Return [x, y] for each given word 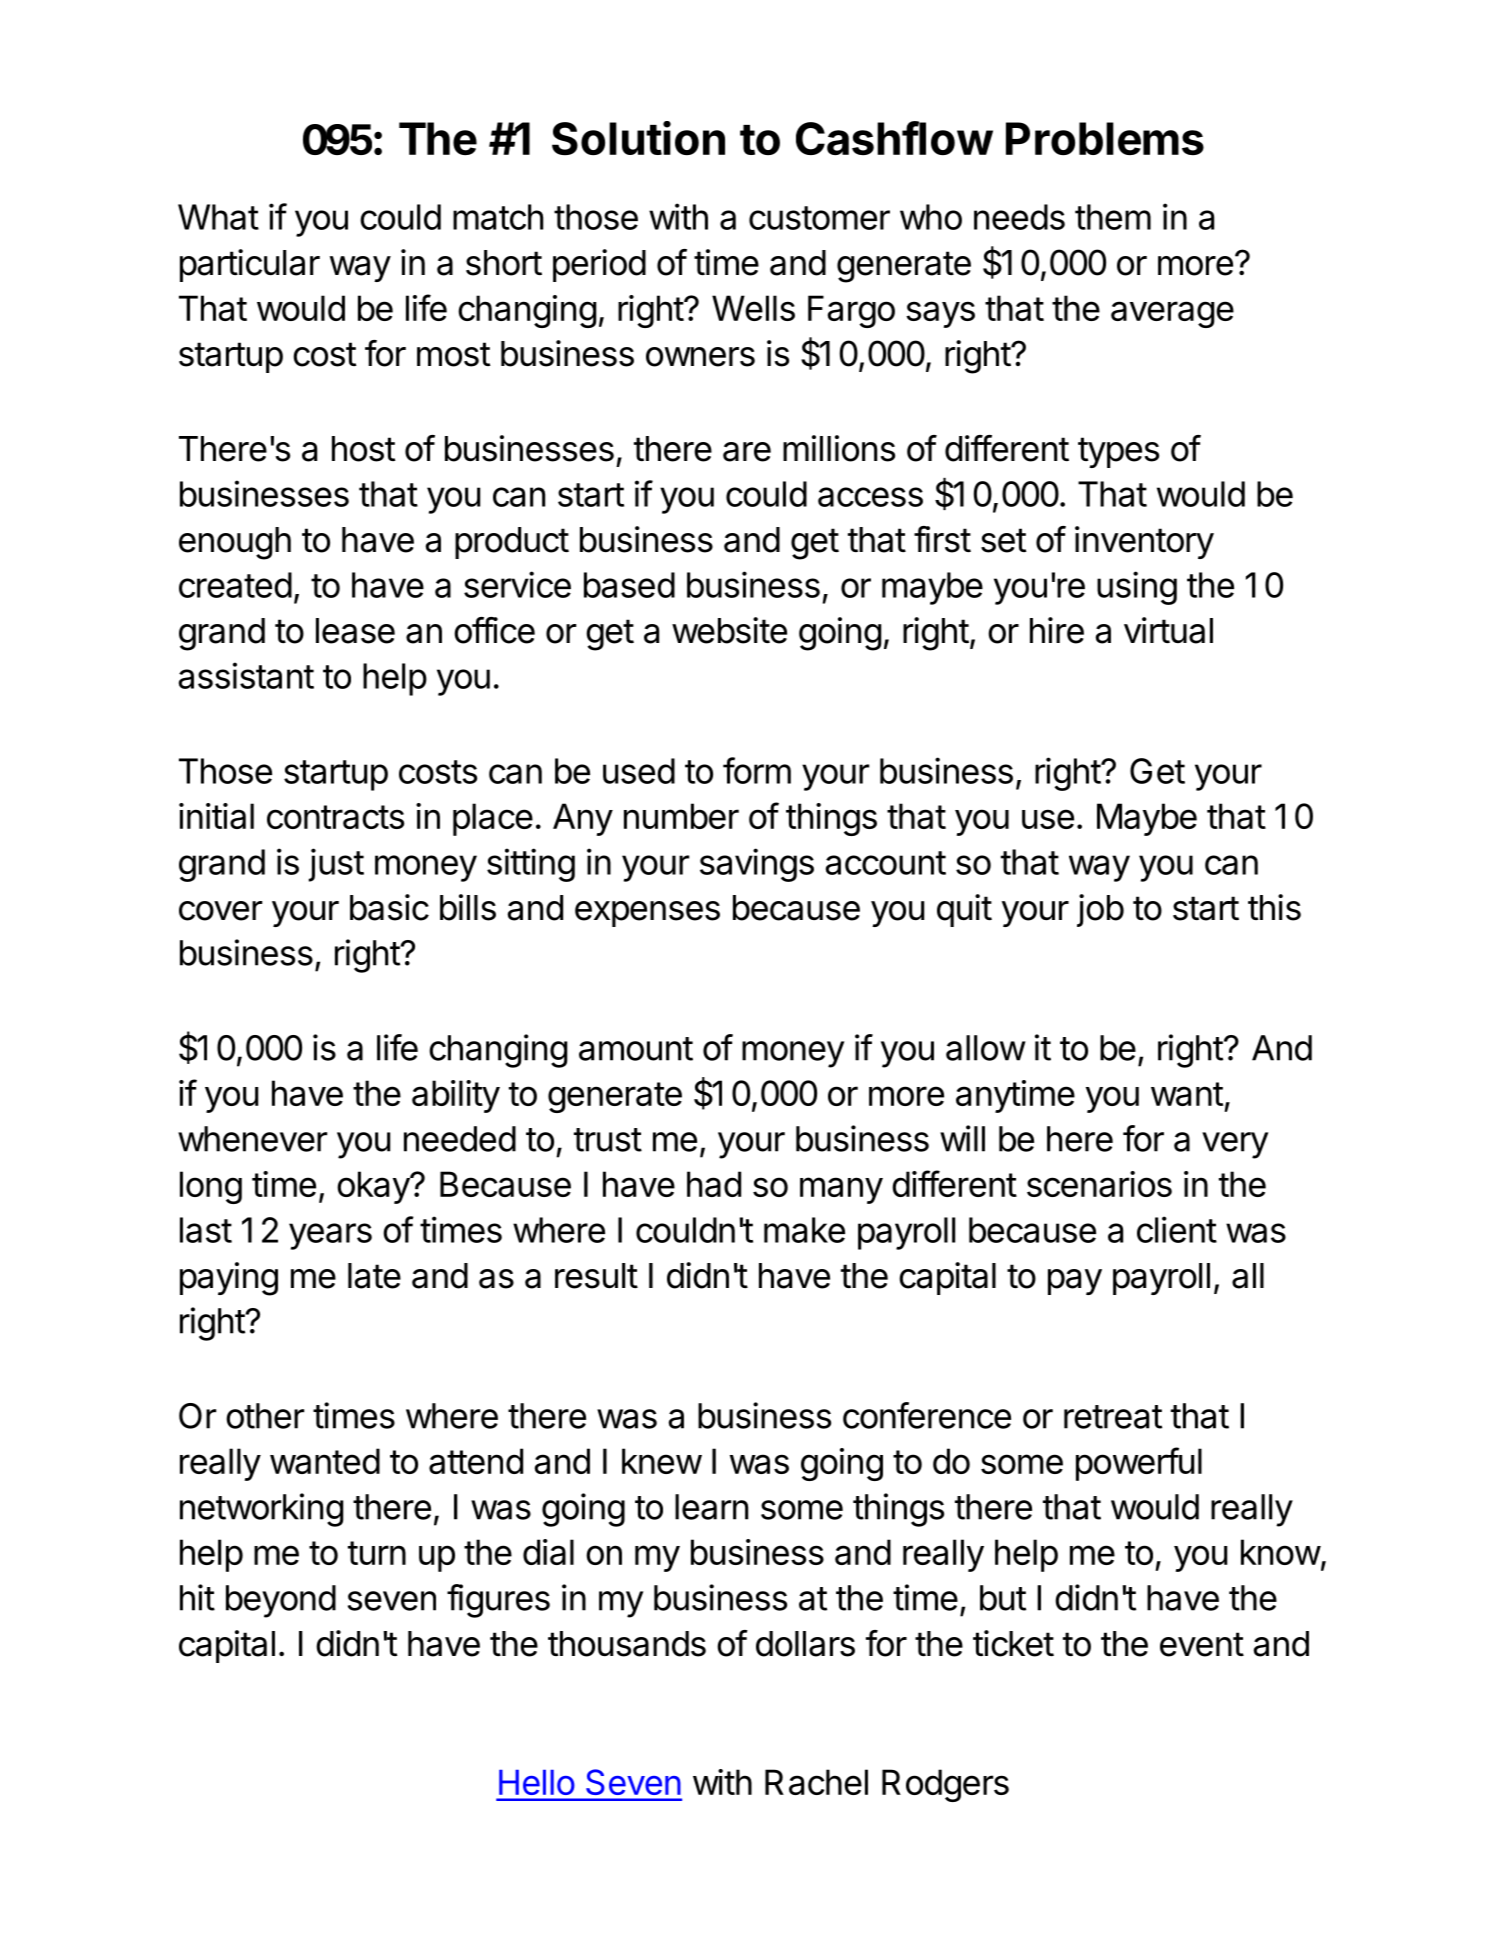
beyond [281, 1601]
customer [819, 218]
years [330, 1236]
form [757, 770]
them [1113, 217]
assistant [246, 675]
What [218, 217]
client [1177, 1229]
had [714, 1184]
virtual [1168, 630]
